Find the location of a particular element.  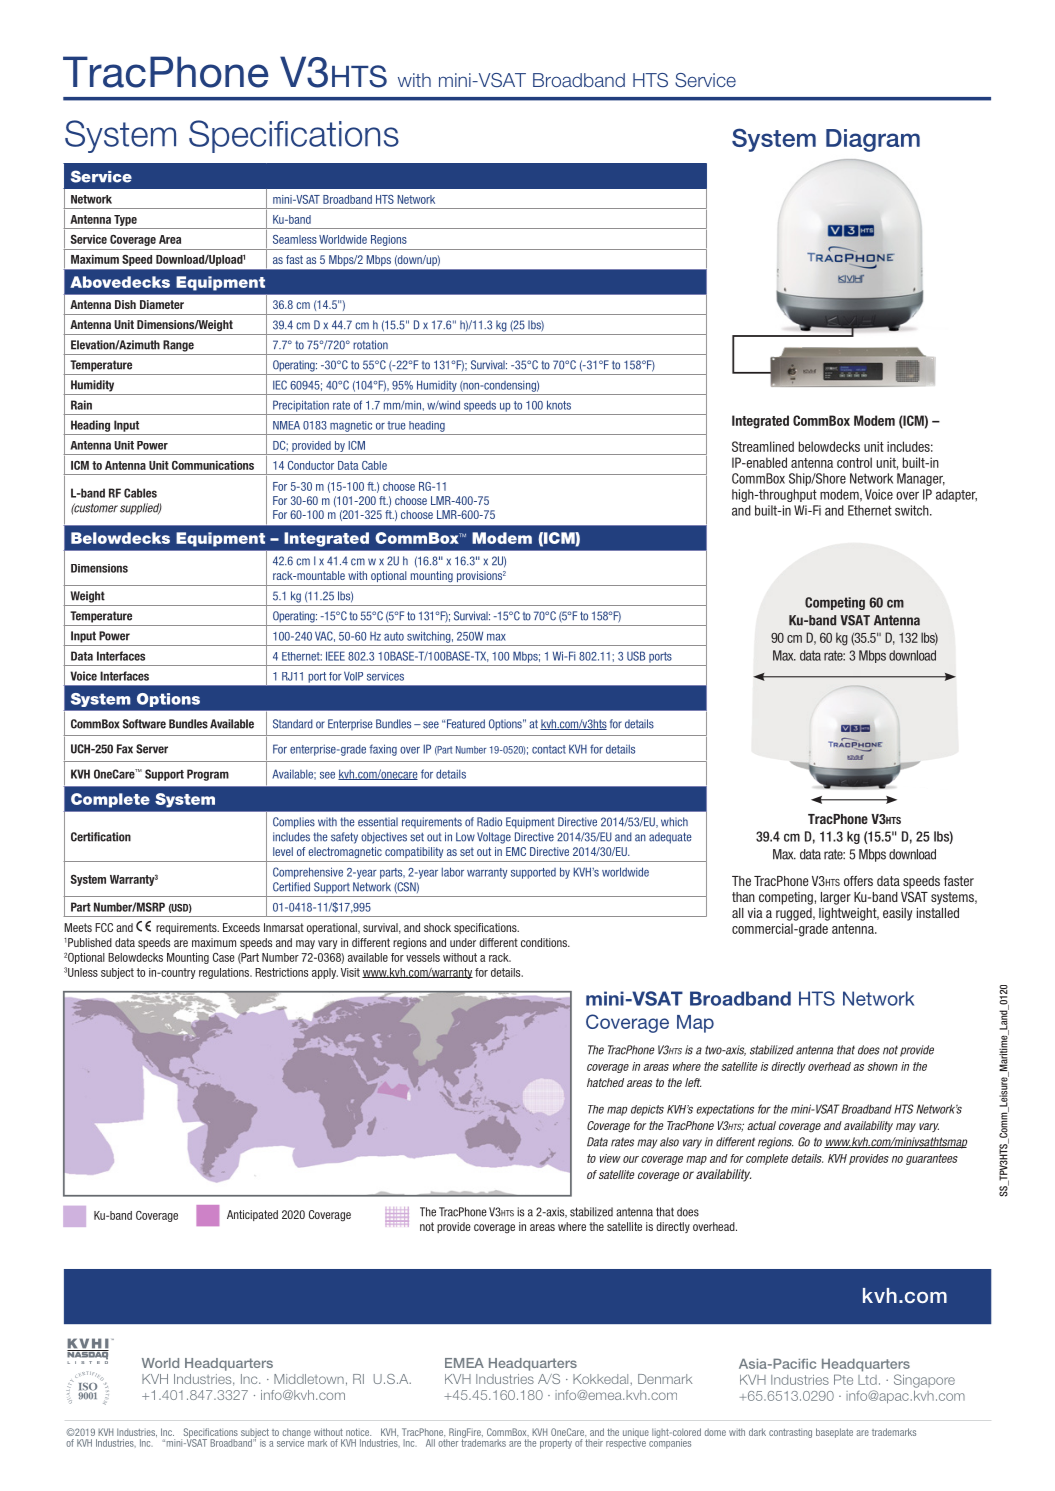

Diagram is located at coordinates (873, 140).
